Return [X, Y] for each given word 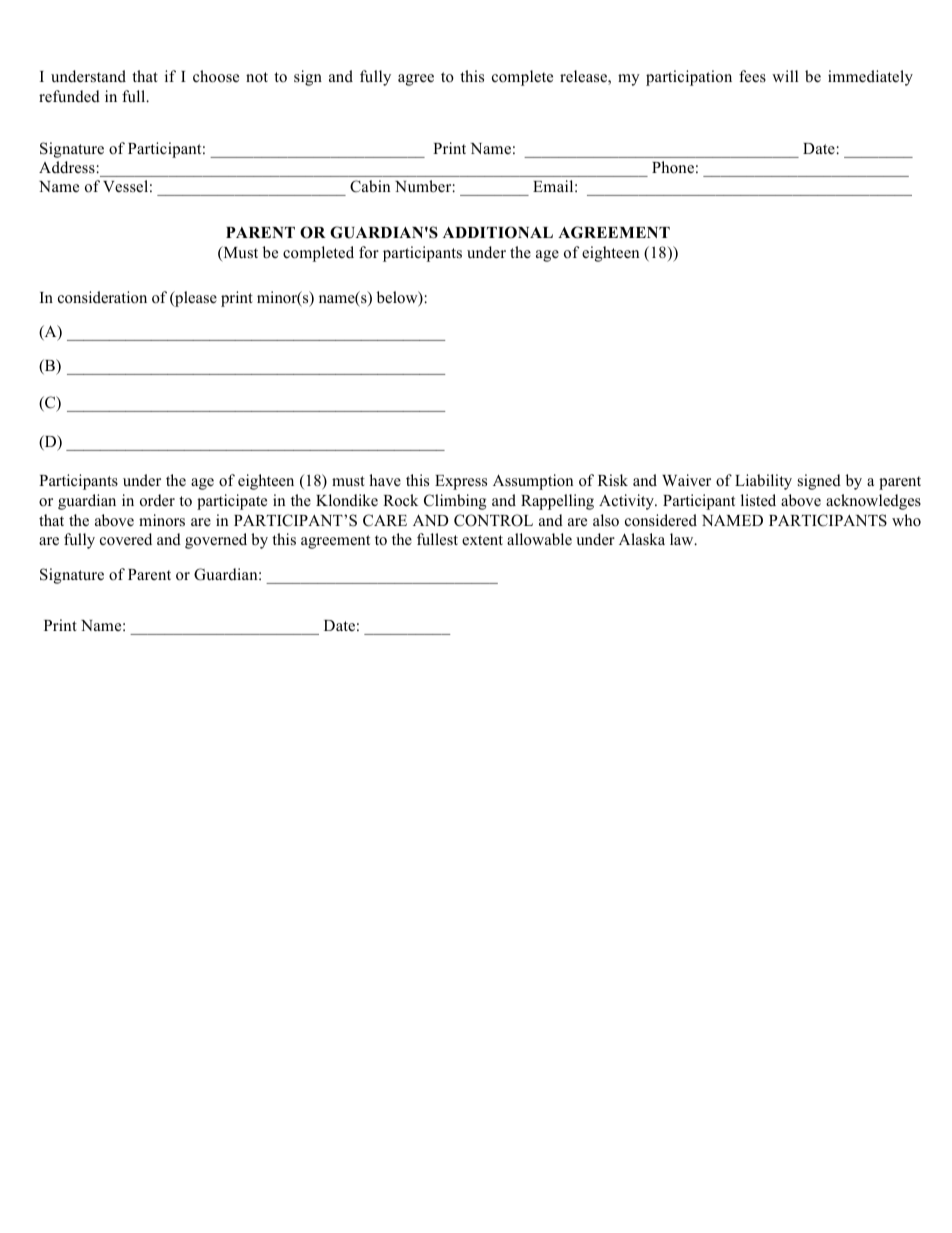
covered [126, 539]
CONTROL [493, 520]
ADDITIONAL [498, 232]
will [785, 76]
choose [216, 76]
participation [689, 78]
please [195, 299]
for [369, 252]
